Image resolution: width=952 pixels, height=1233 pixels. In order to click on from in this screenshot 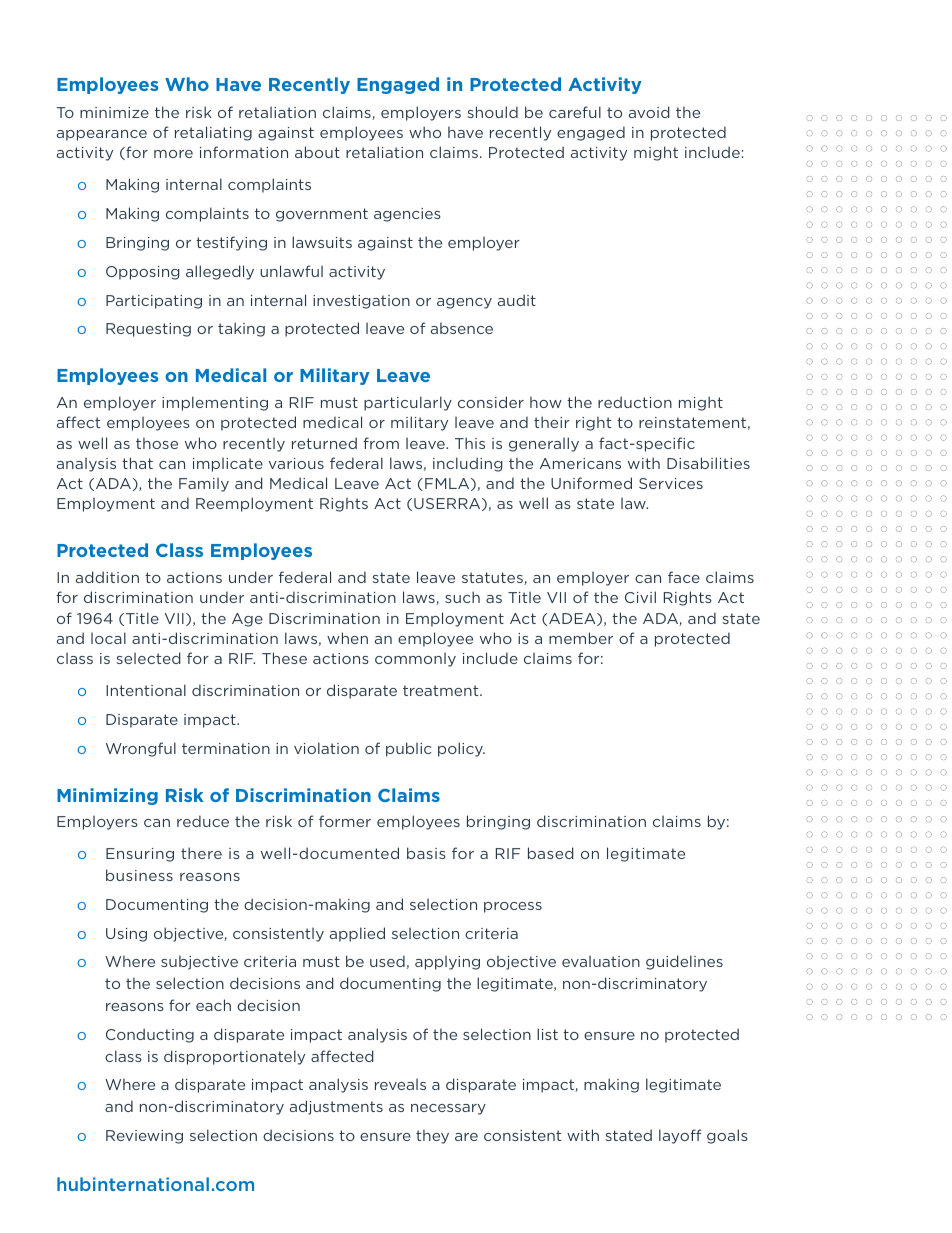, I will do `click(381, 443)`.
